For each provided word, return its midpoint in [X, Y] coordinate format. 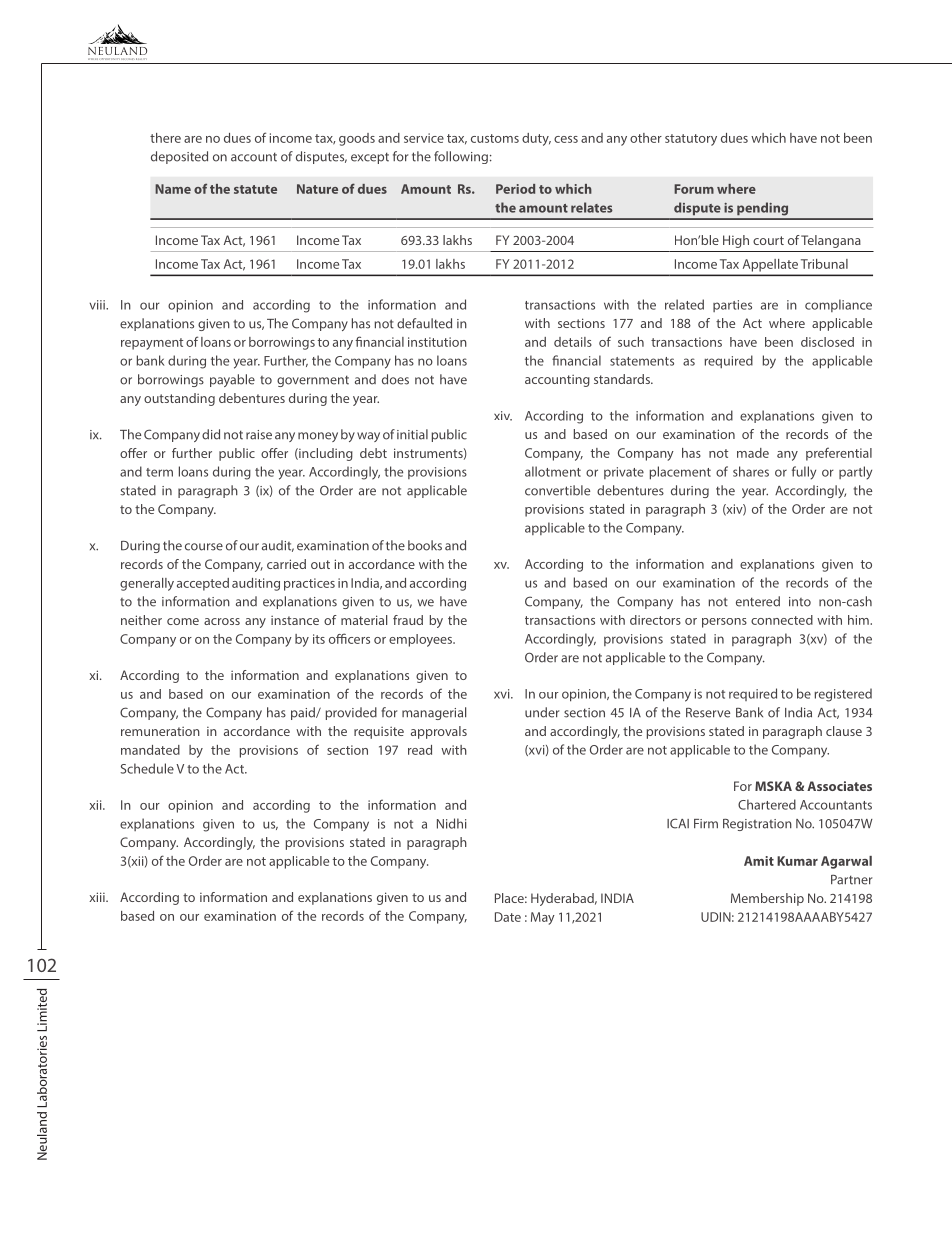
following [461, 157]
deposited [179, 157]
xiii [98, 897]
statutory [691, 140]
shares [751, 471]
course [204, 547]
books [425, 545]
